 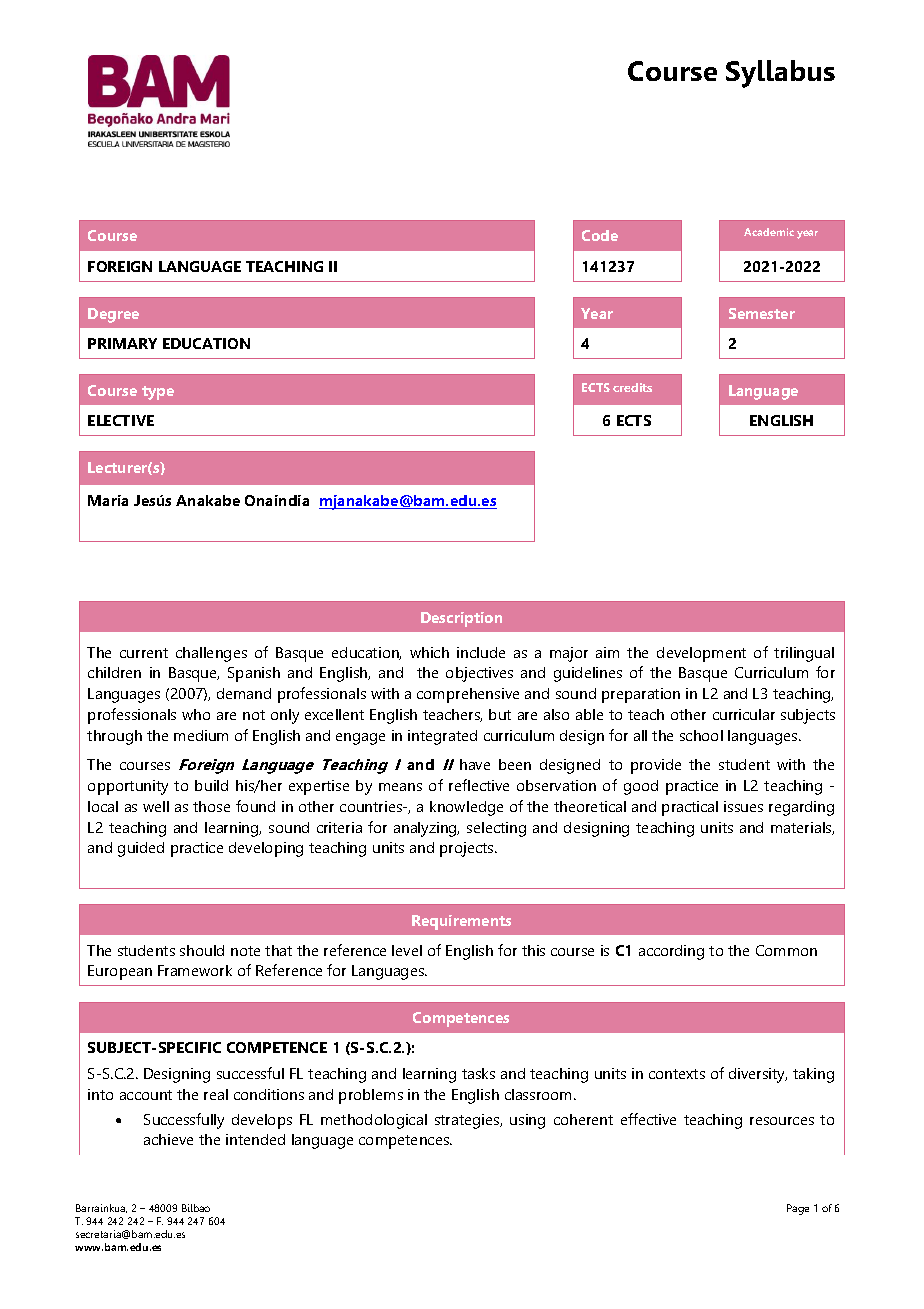 I want to click on development, so click(x=701, y=654).
